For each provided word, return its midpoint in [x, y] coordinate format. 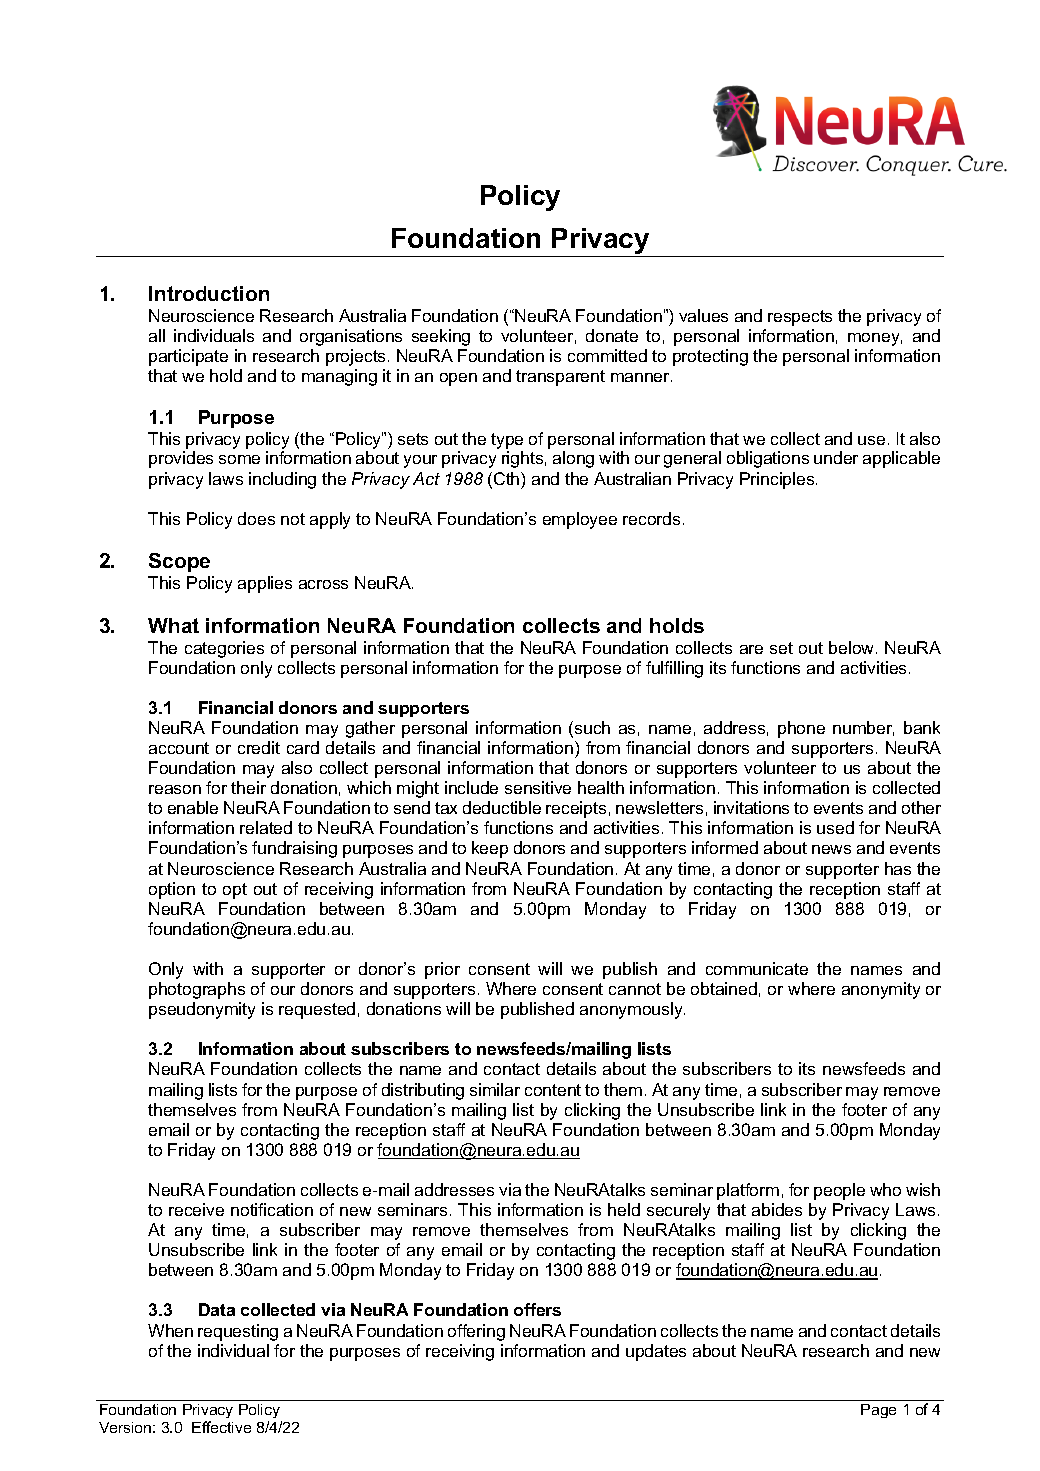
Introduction [209, 293]
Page [878, 1411]
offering [476, 1332]
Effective [221, 1427]
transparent [560, 378]
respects [800, 318]
